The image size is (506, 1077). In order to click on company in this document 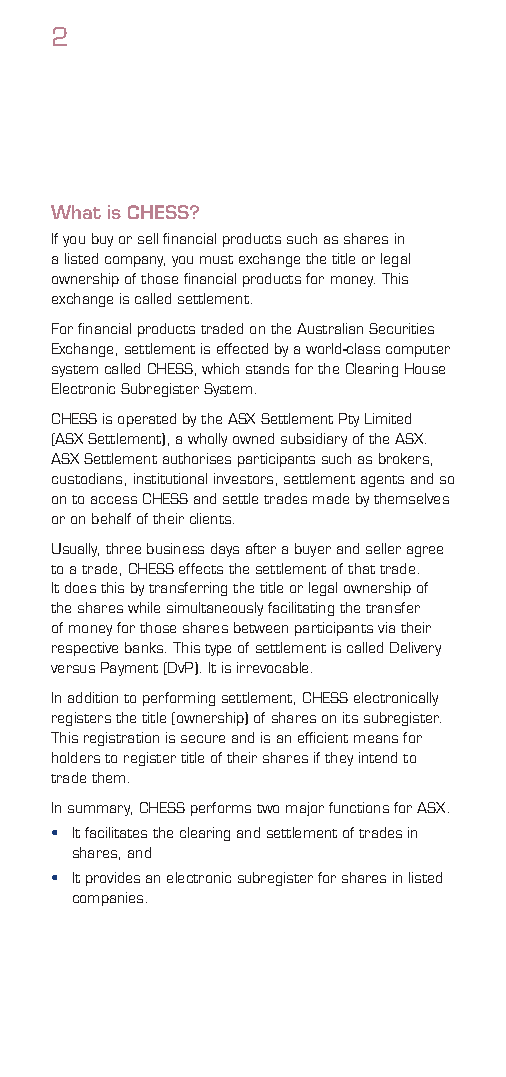, I will do `click(135, 261)`.
